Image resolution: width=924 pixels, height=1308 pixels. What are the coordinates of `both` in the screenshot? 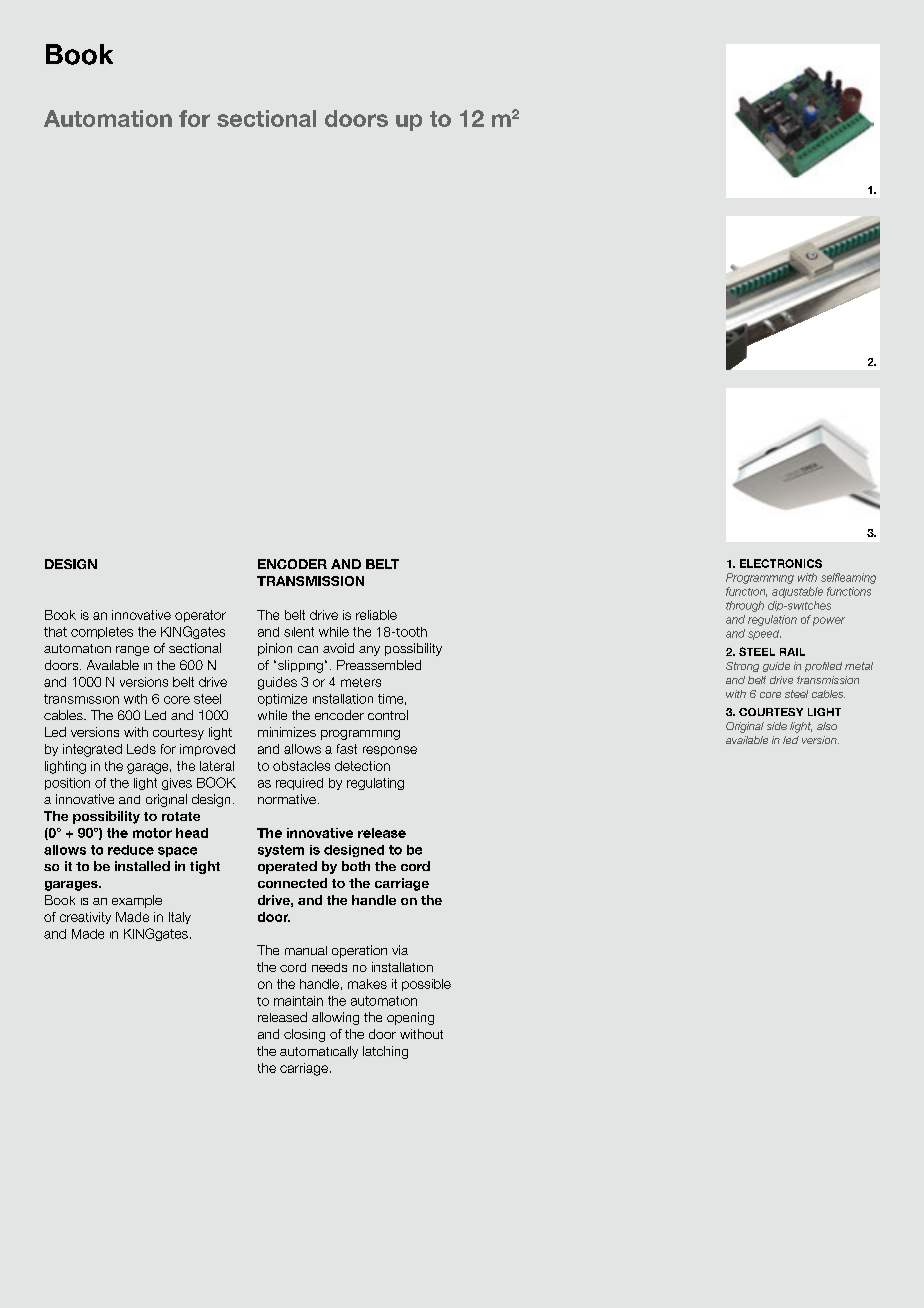 It's located at (356, 866).
